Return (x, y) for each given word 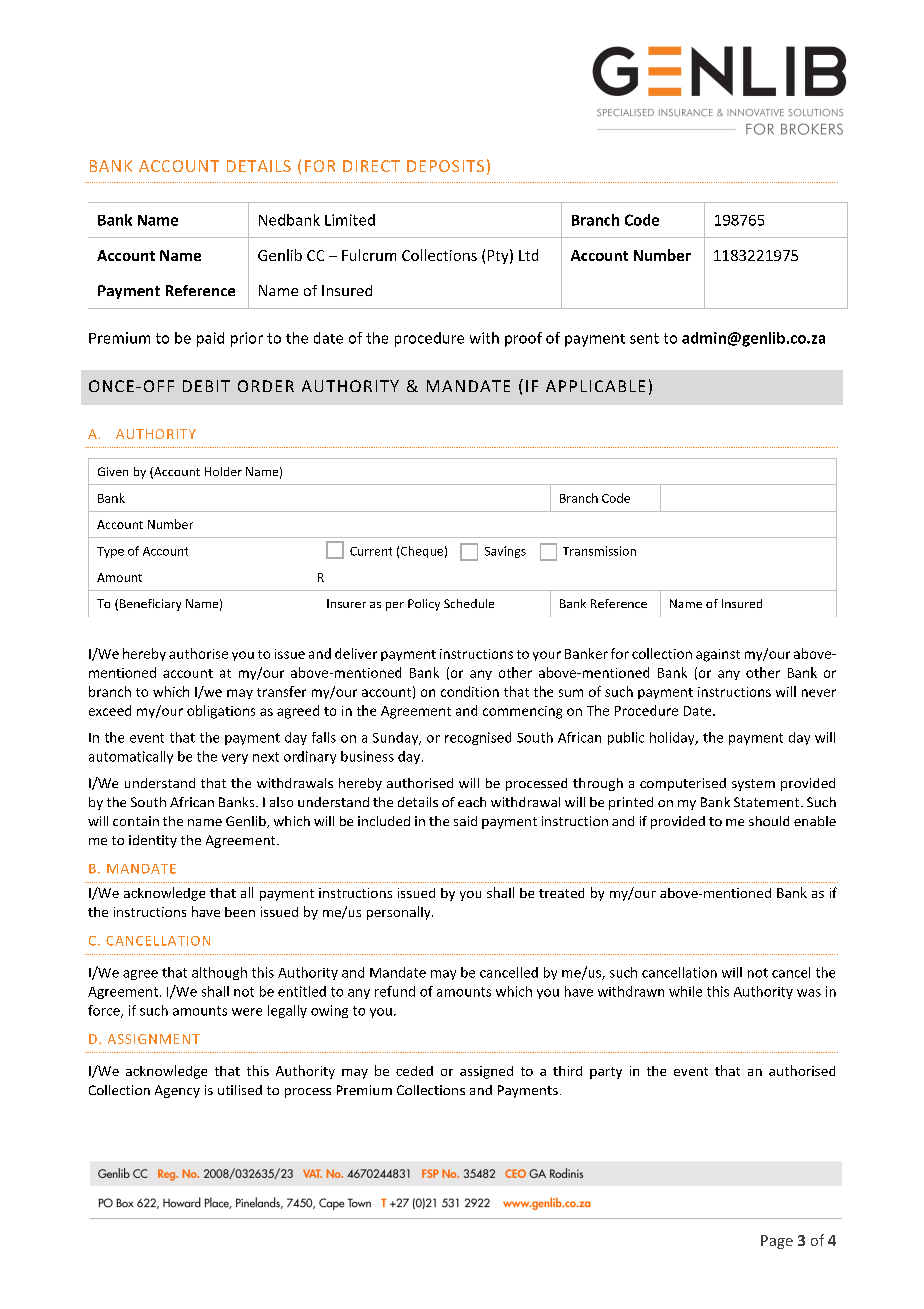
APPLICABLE (595, 386)
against (718, 655)
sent (644, 338)
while (685, 991)
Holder (223, 471)
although (219, 973)
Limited (350, 220)
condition (470, 691)
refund (395, 991)
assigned (486, 1072)
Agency (177, 1091)
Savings (505, 552)
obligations (221, 712)
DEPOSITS (445, 166)
